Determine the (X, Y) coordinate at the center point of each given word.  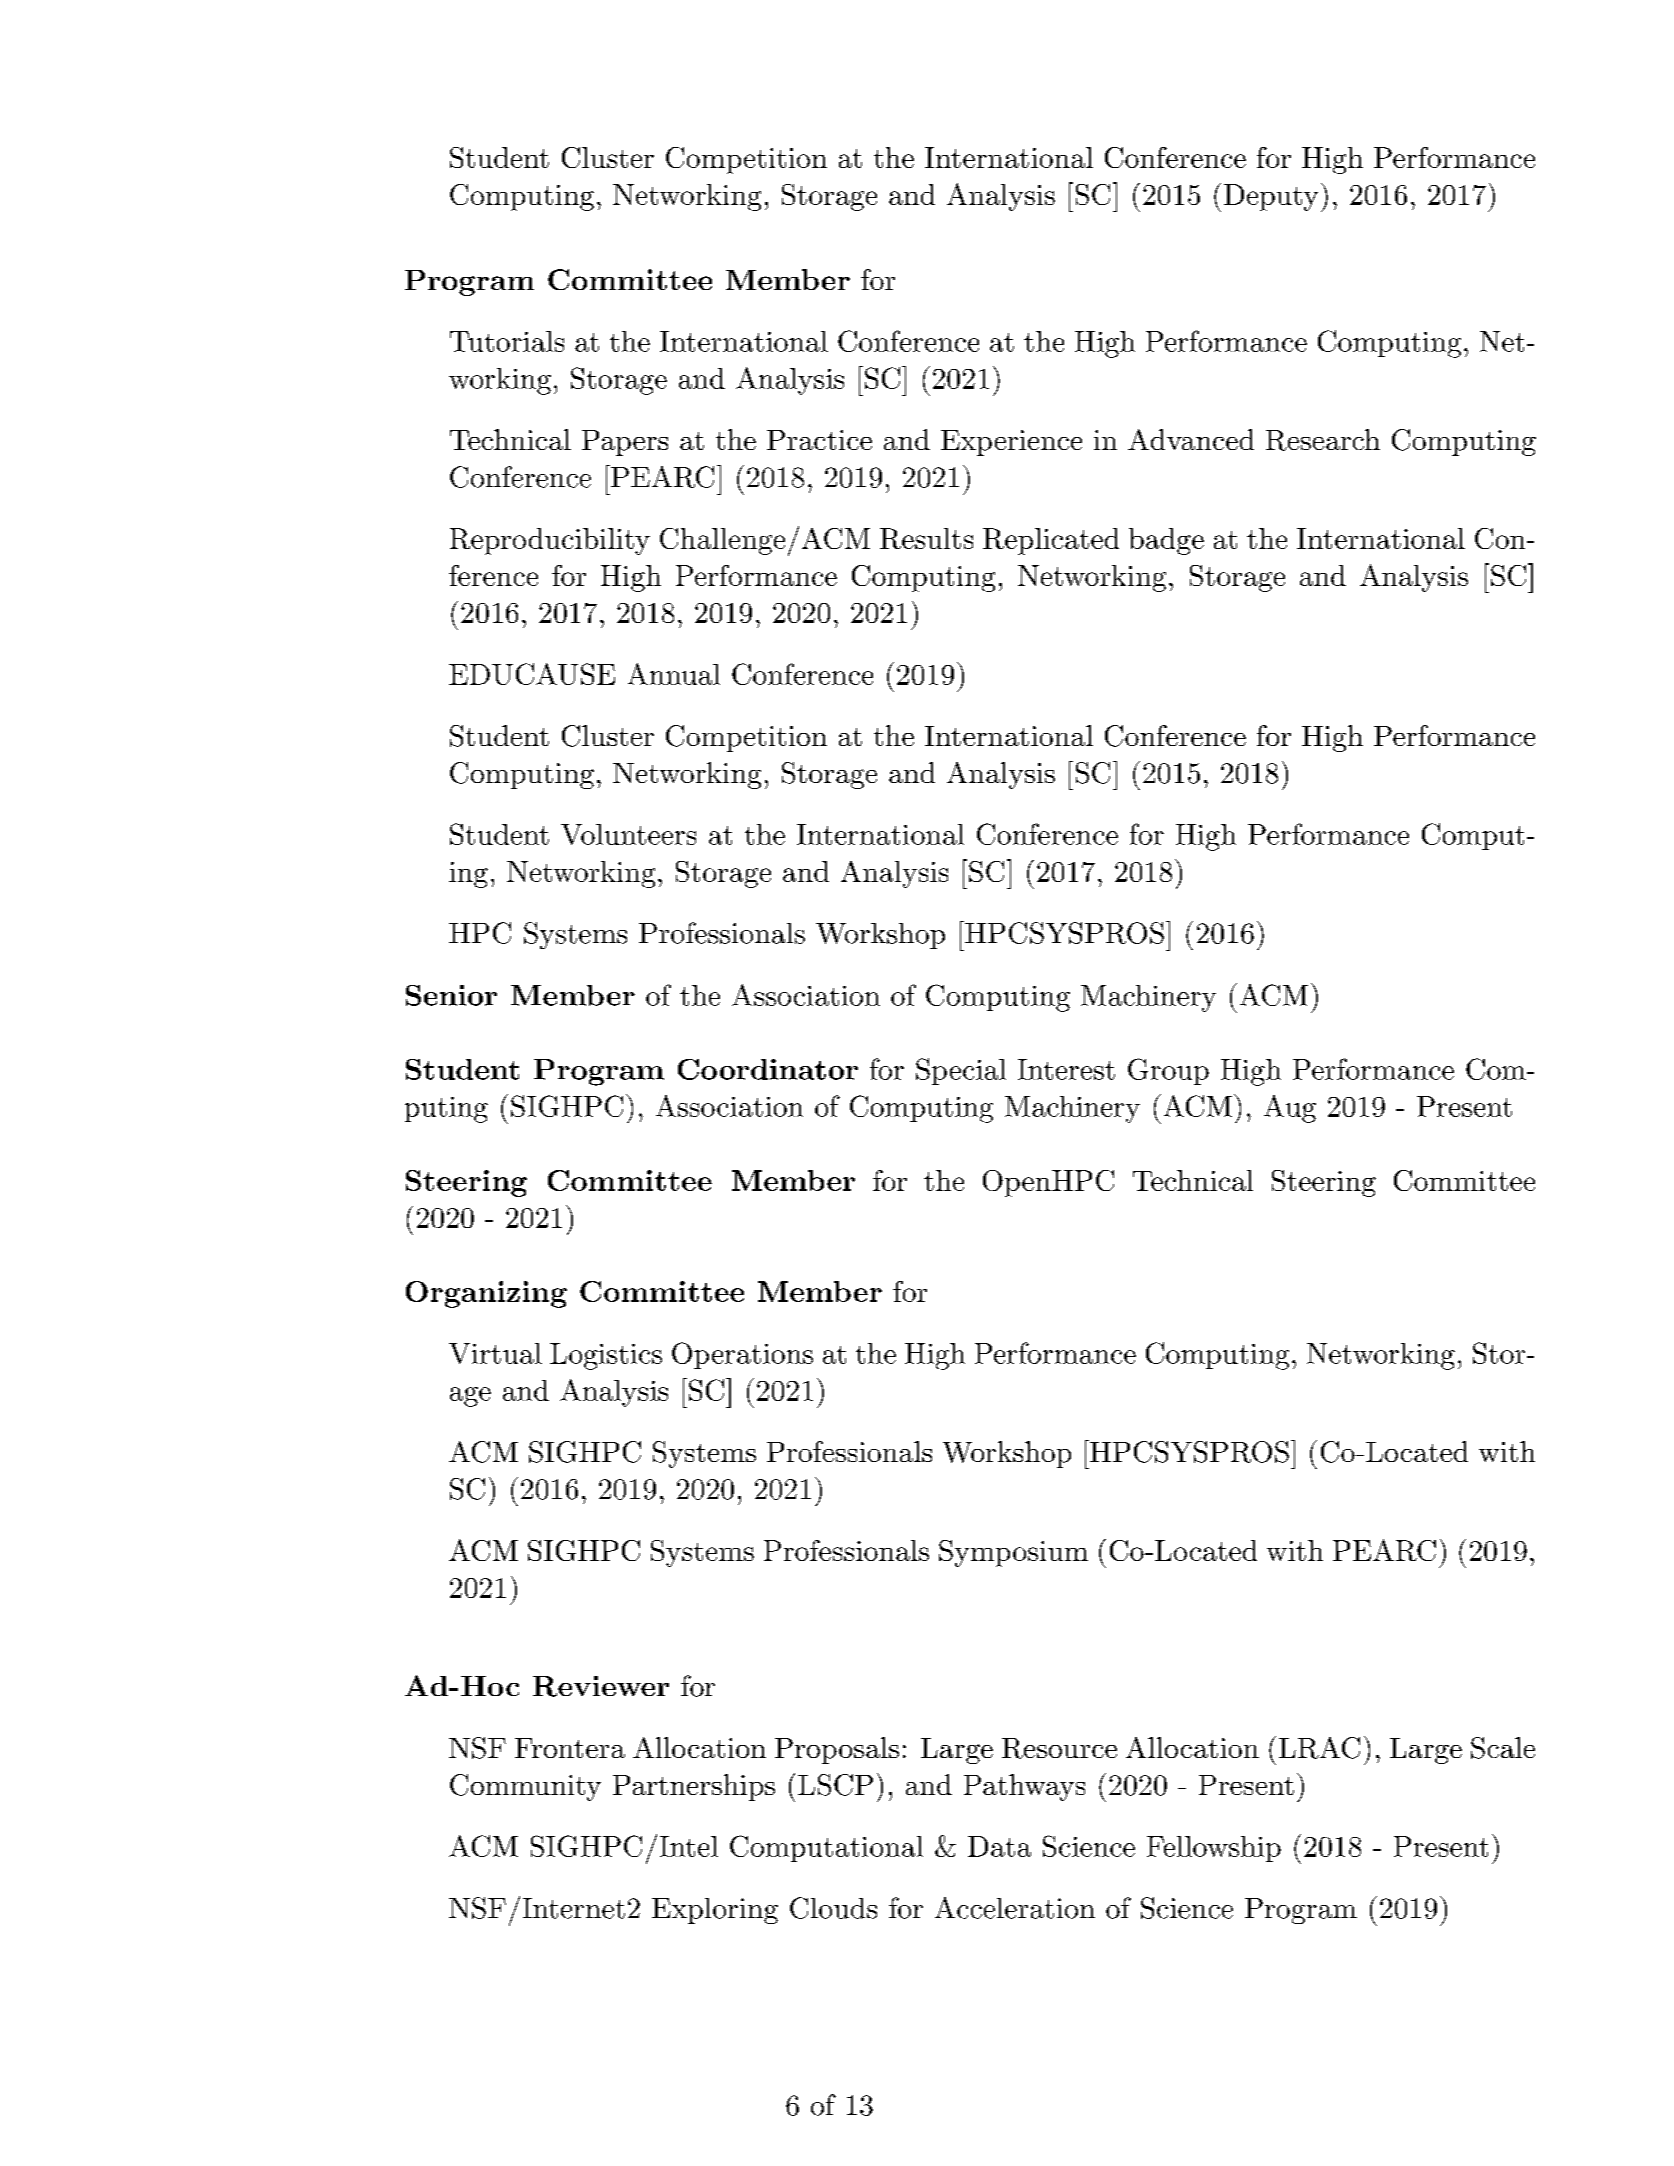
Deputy (1271, 197)
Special (961, 1071)
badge (1166, 541)
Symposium (1013, 1553)
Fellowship (1214, 1849)
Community (525, 1787)
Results (926, 538)
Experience (1011, 443)
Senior (451, 995)
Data (999, 1846)
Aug (1290, 1109)
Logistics (606, 1356)
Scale (1503, 1748)
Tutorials (507, 341)
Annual (674, 674)
